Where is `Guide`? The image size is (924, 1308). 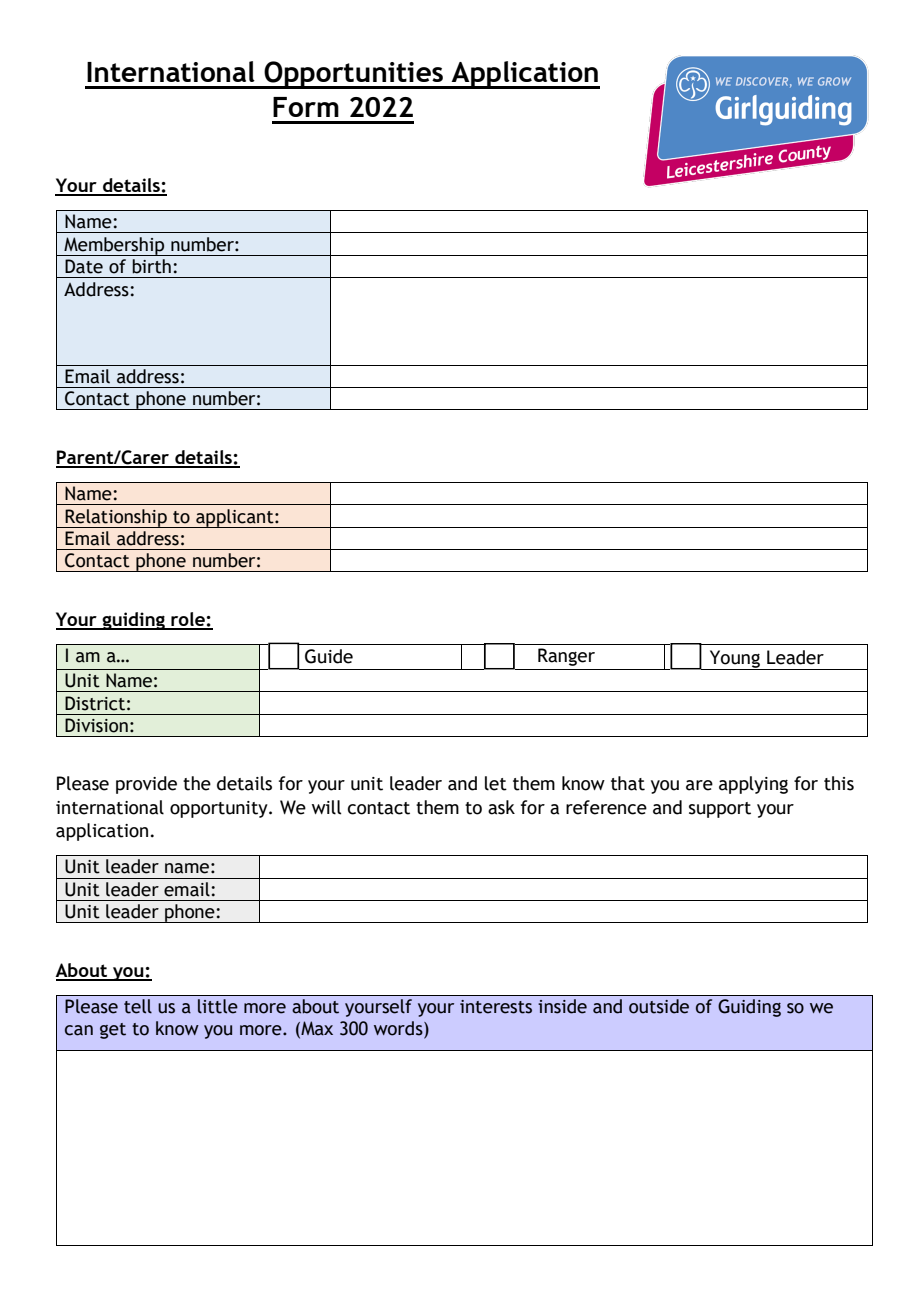
Guide is located at coordinates (329, 656).
